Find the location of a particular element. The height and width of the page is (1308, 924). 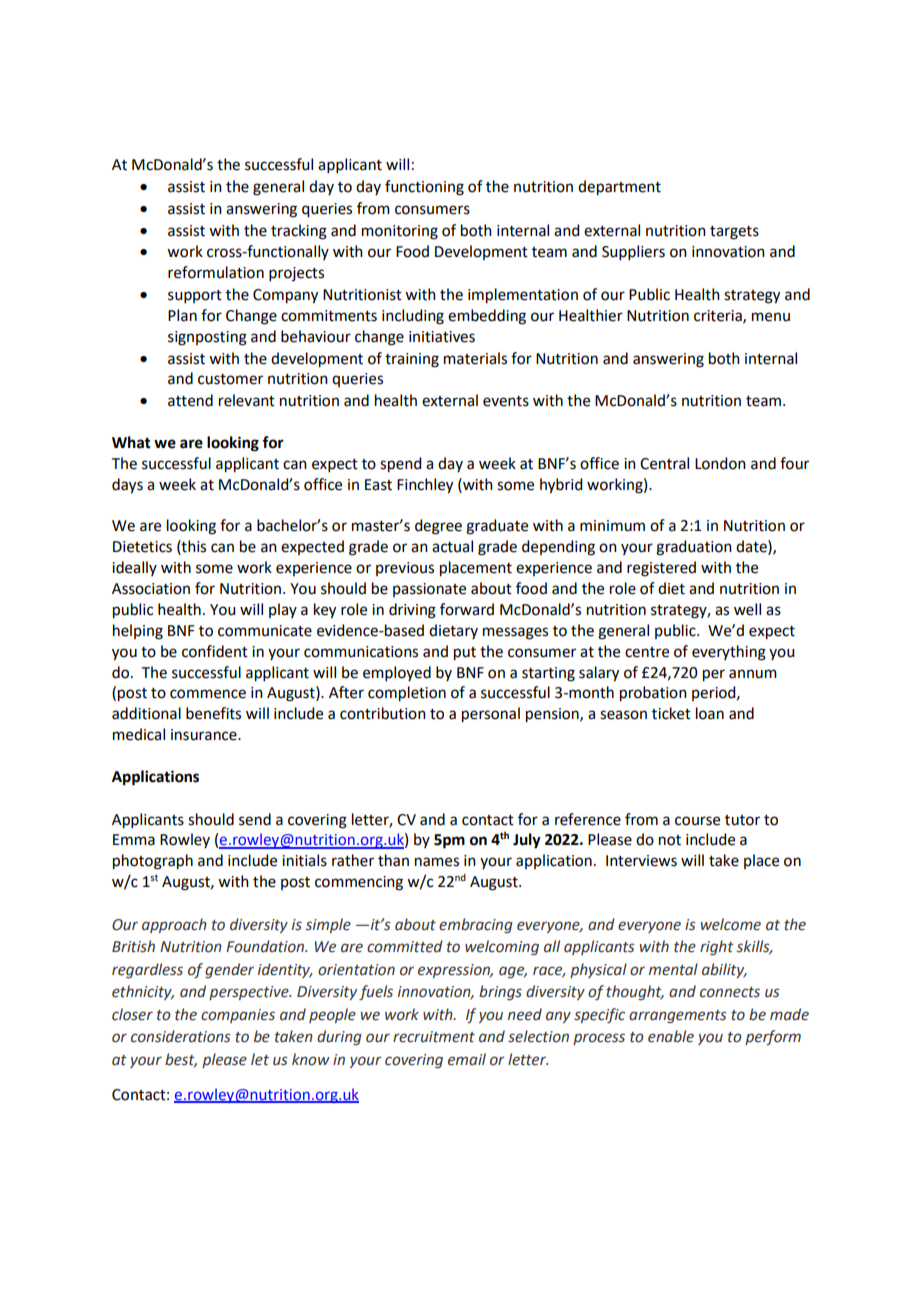

graduation is located at coordinates (694, 548).
